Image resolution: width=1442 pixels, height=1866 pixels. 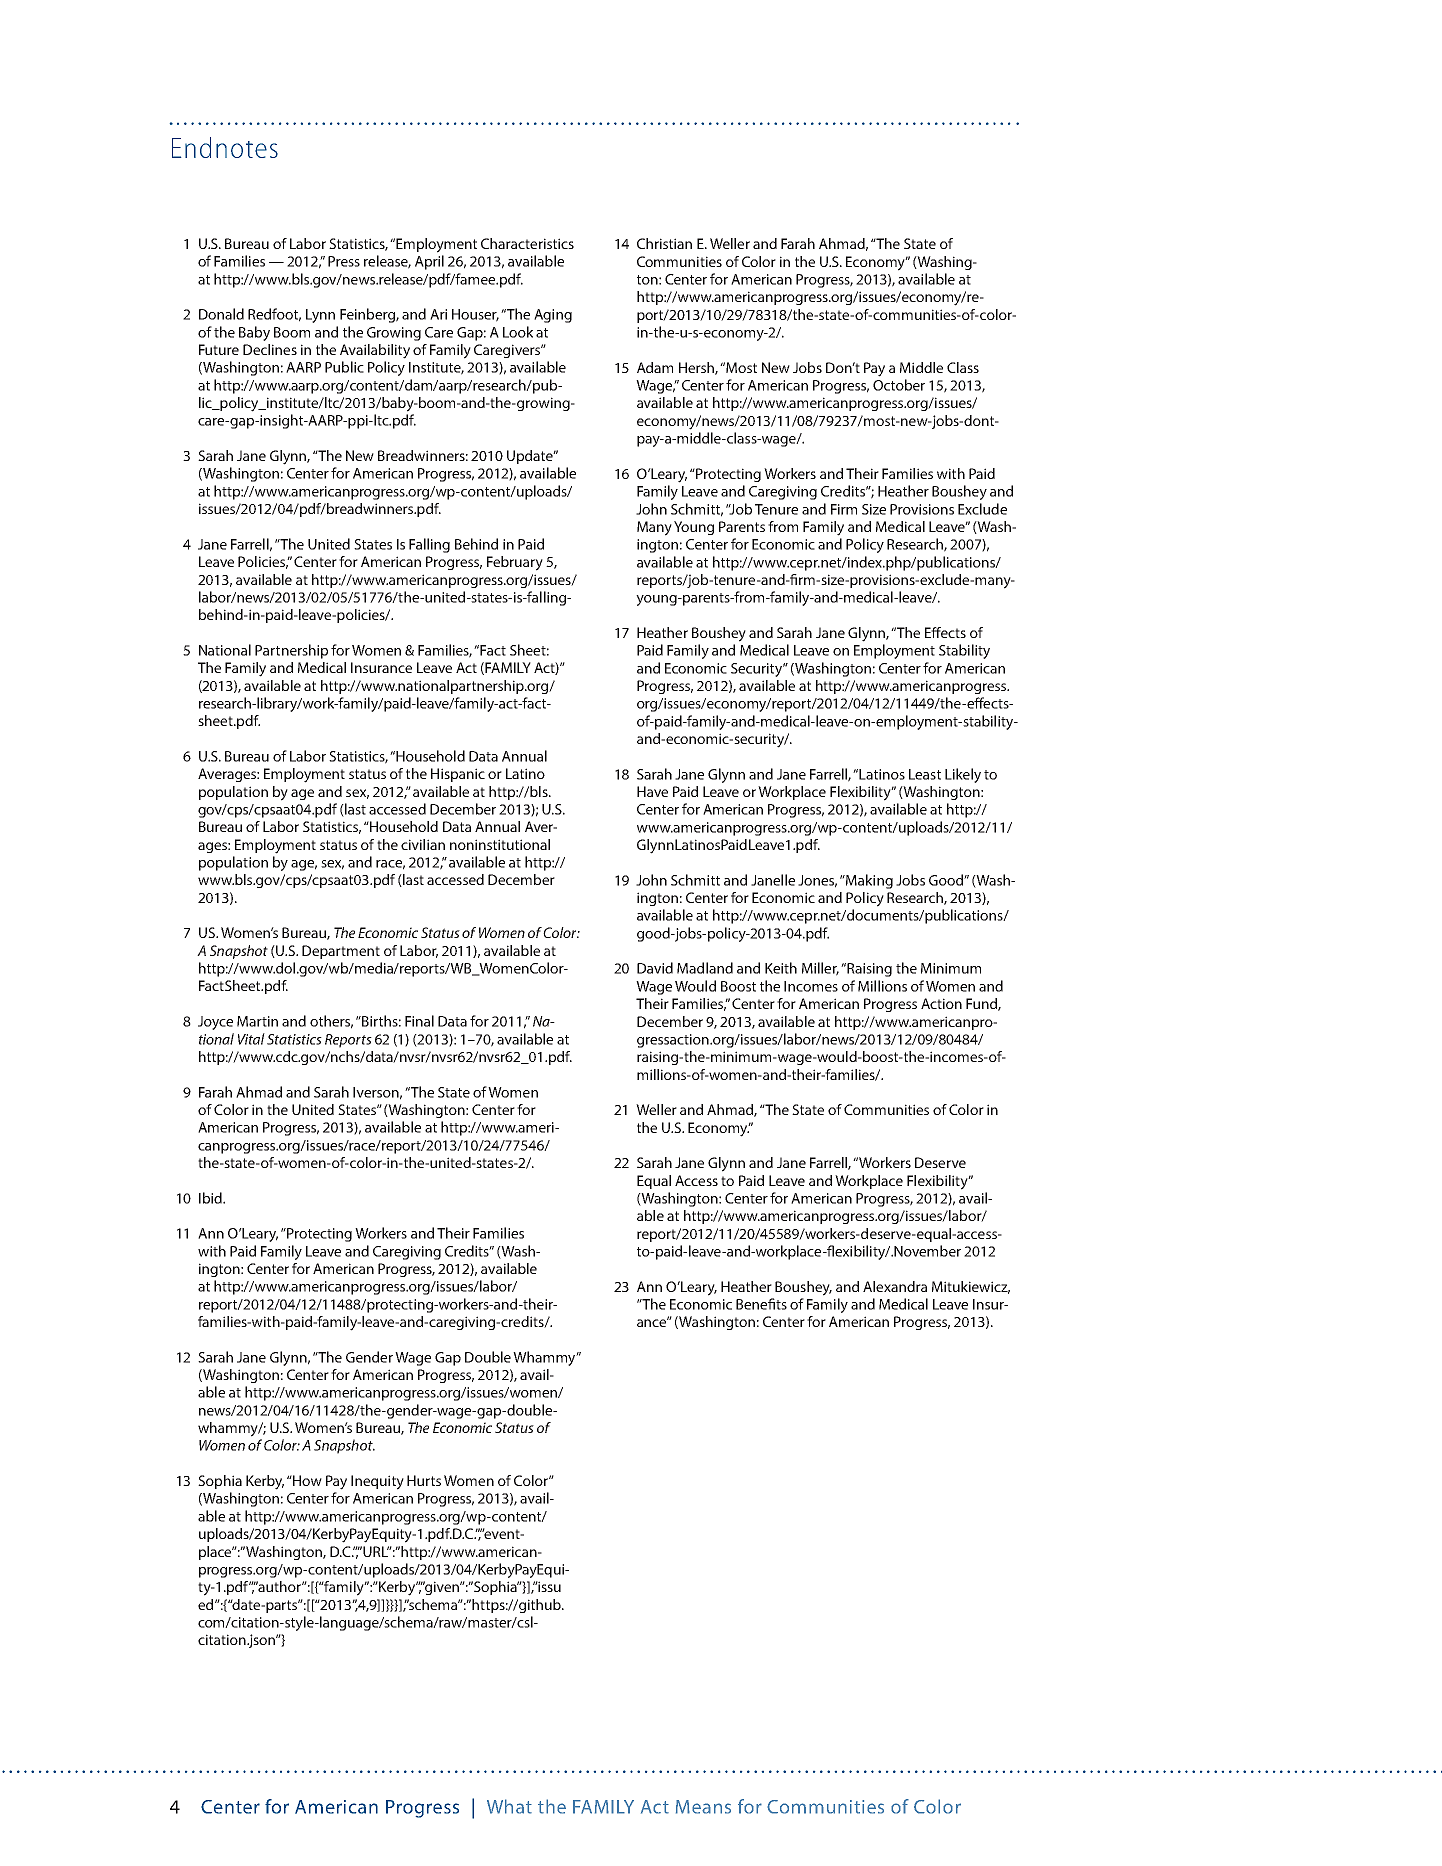 What do you see at coordinates (527, 243) in the screenshot?
I see `Characteristics` at bounding box center [527, 243].
